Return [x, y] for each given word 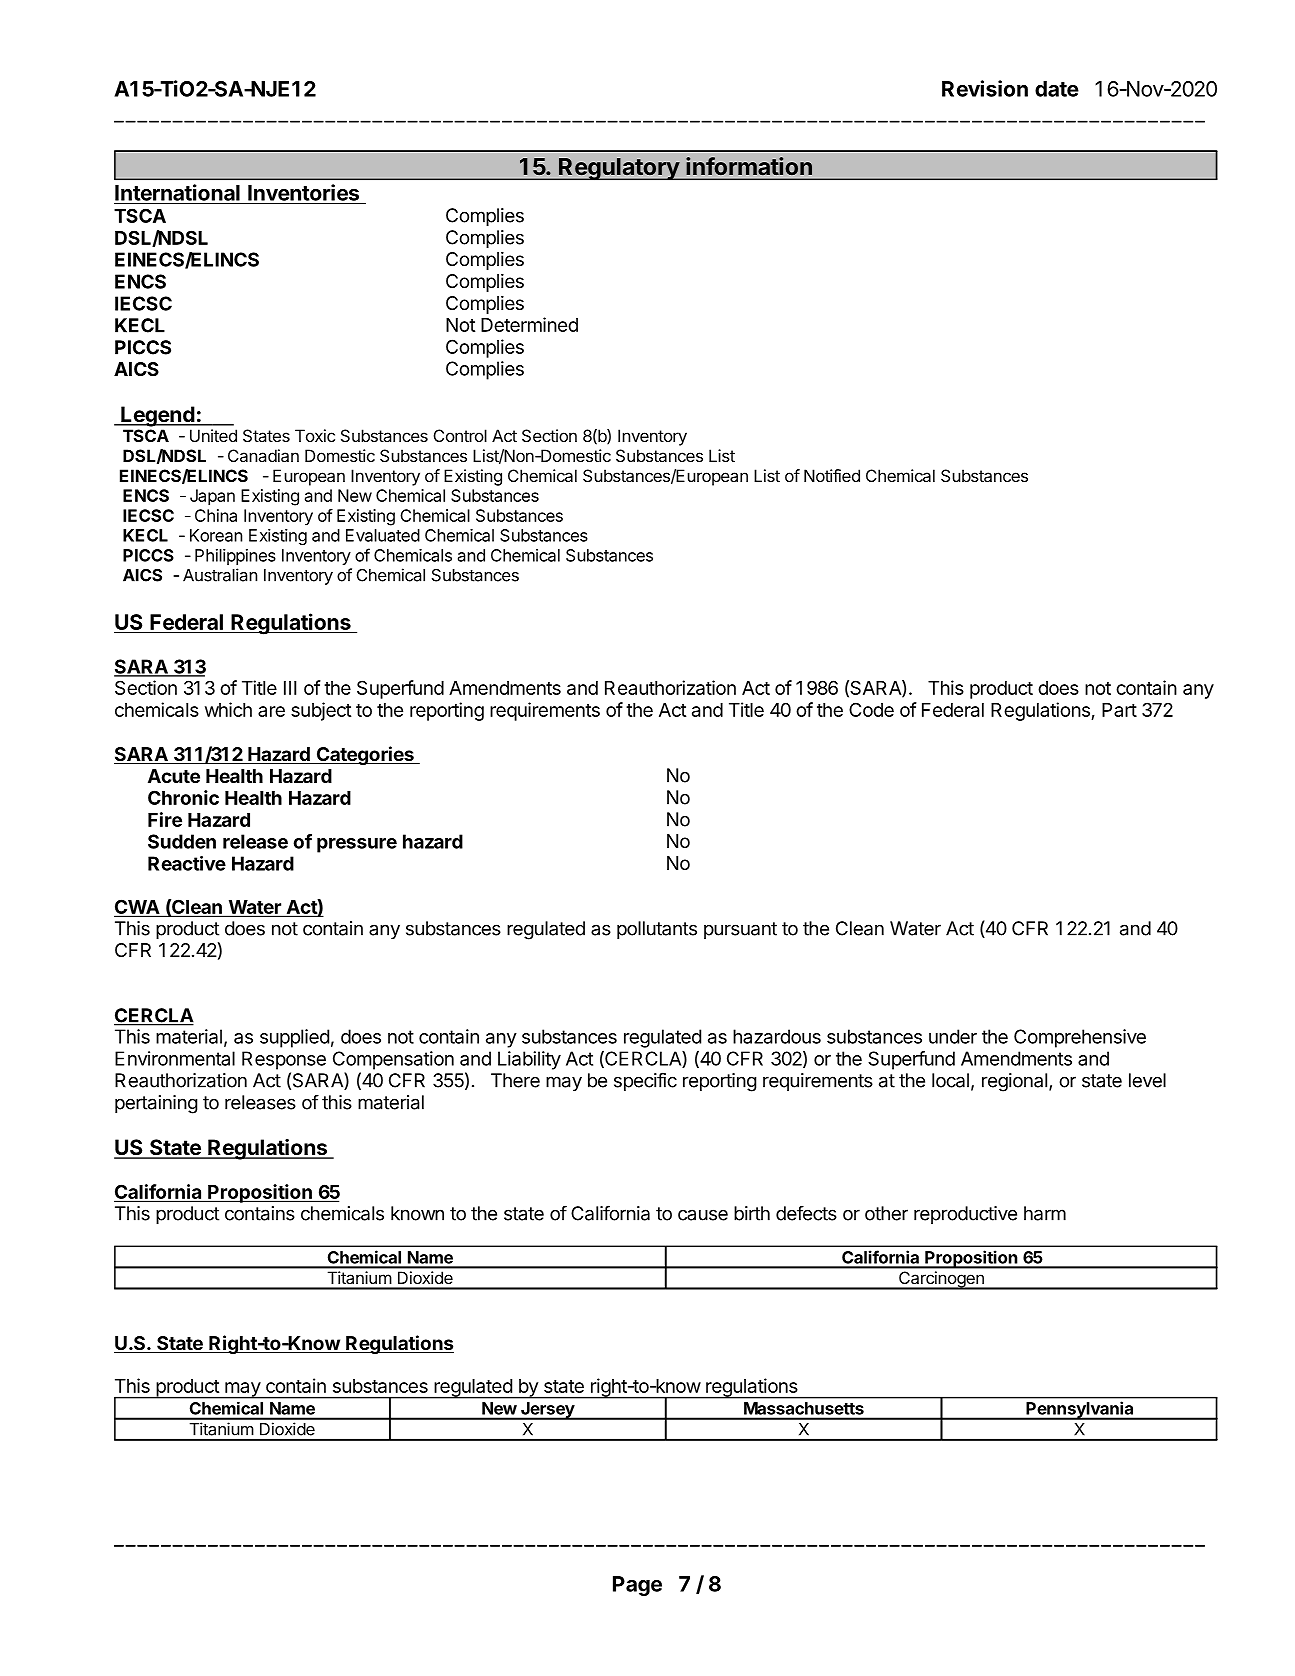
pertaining [156, 1104]
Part [1119, 710]
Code [871, 709]
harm [1045, 1213]
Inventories [303, 192]
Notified [832, 475]
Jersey [547, 1411]
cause [703, 1215]
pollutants [657, 930]
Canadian [263, 455]
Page [637, 1586]
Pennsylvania [1080, 1410]
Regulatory [619, 169]
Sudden [182, 841]
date [1057, 89]
